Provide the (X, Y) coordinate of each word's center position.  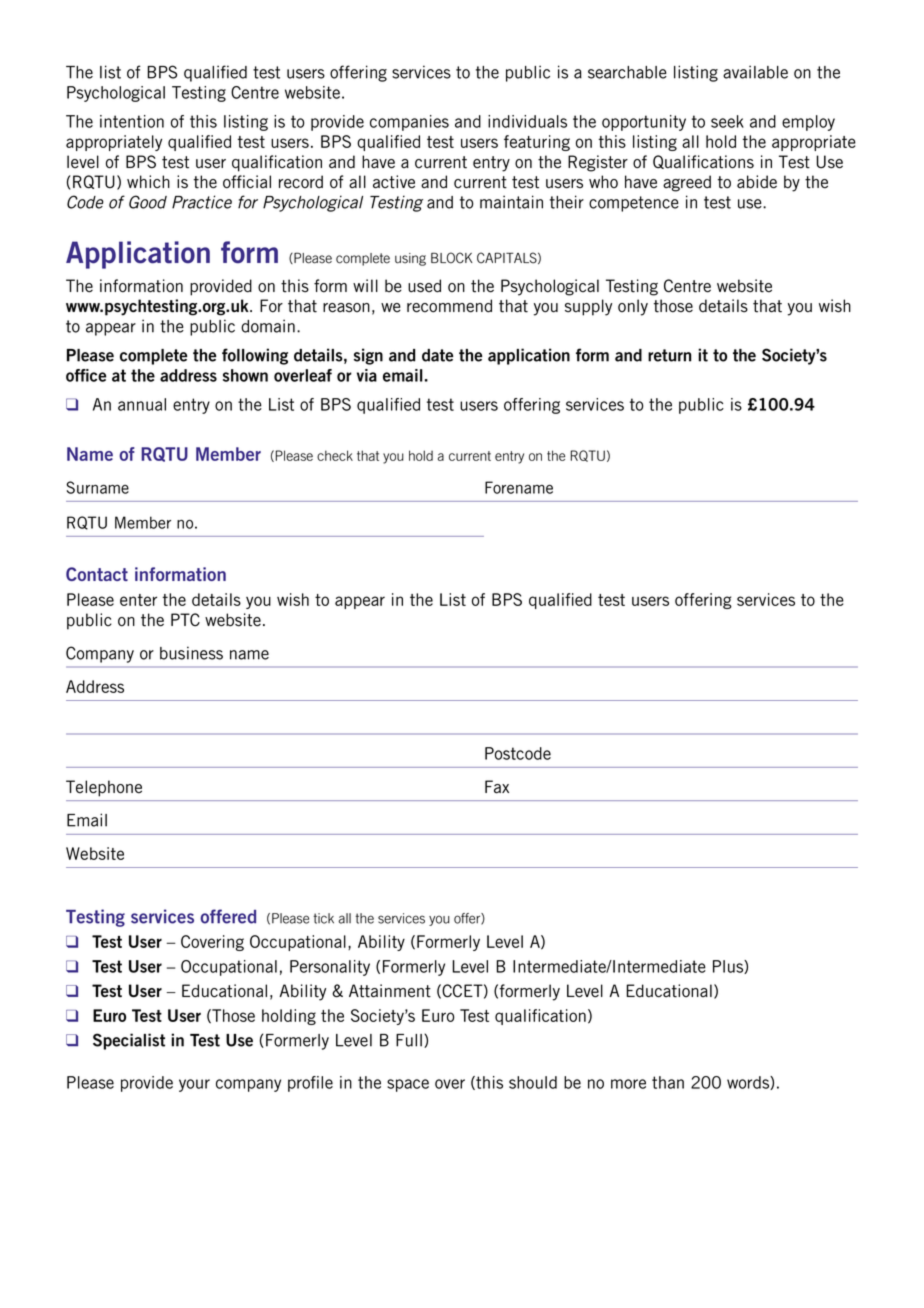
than (668, 1082)
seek (727, 121)
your (194, 1085)
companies (409, 123)
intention (132, 121)
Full (409, 1040)
